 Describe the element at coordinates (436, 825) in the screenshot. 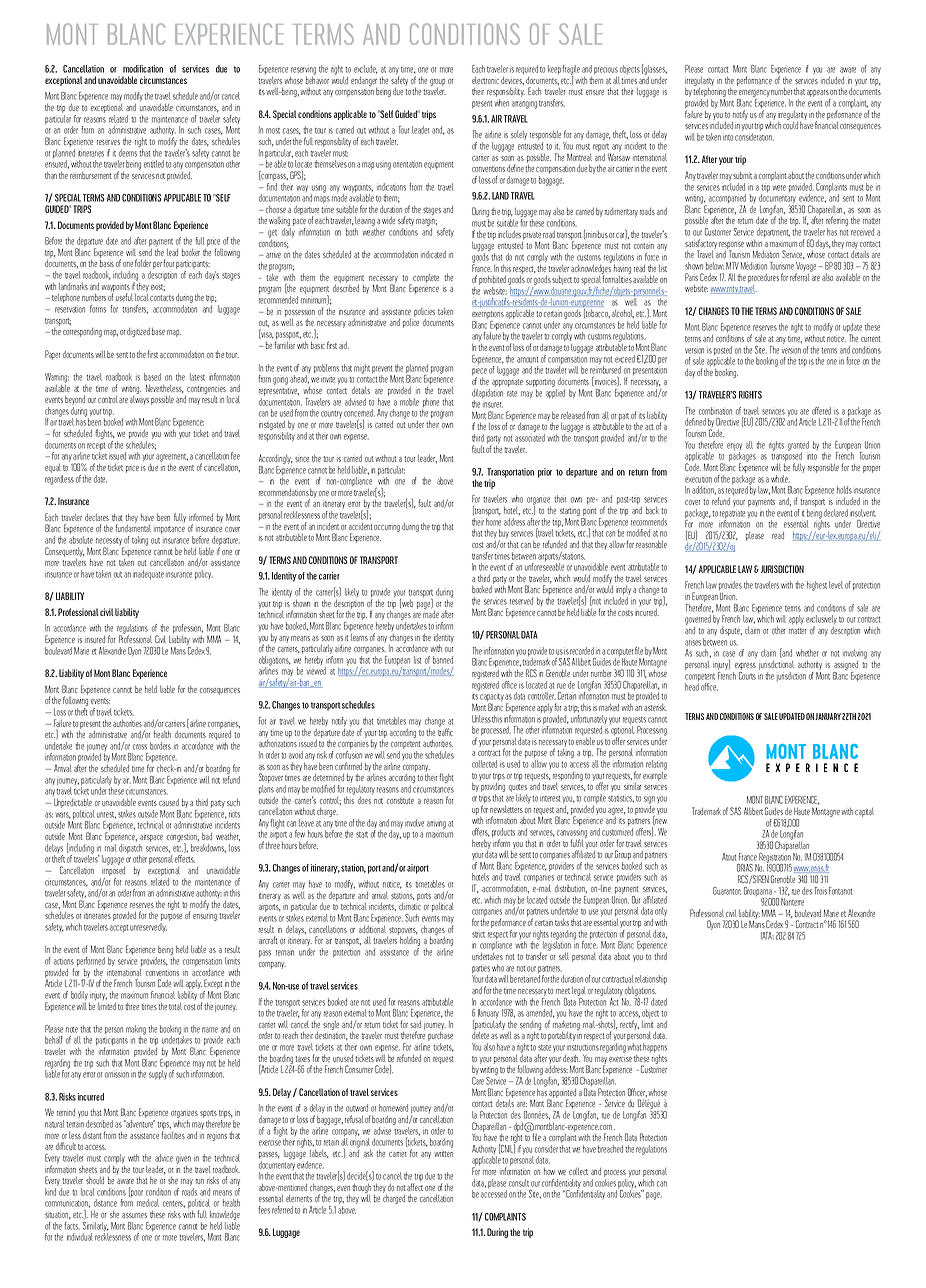

I see `arriving` at that location.
